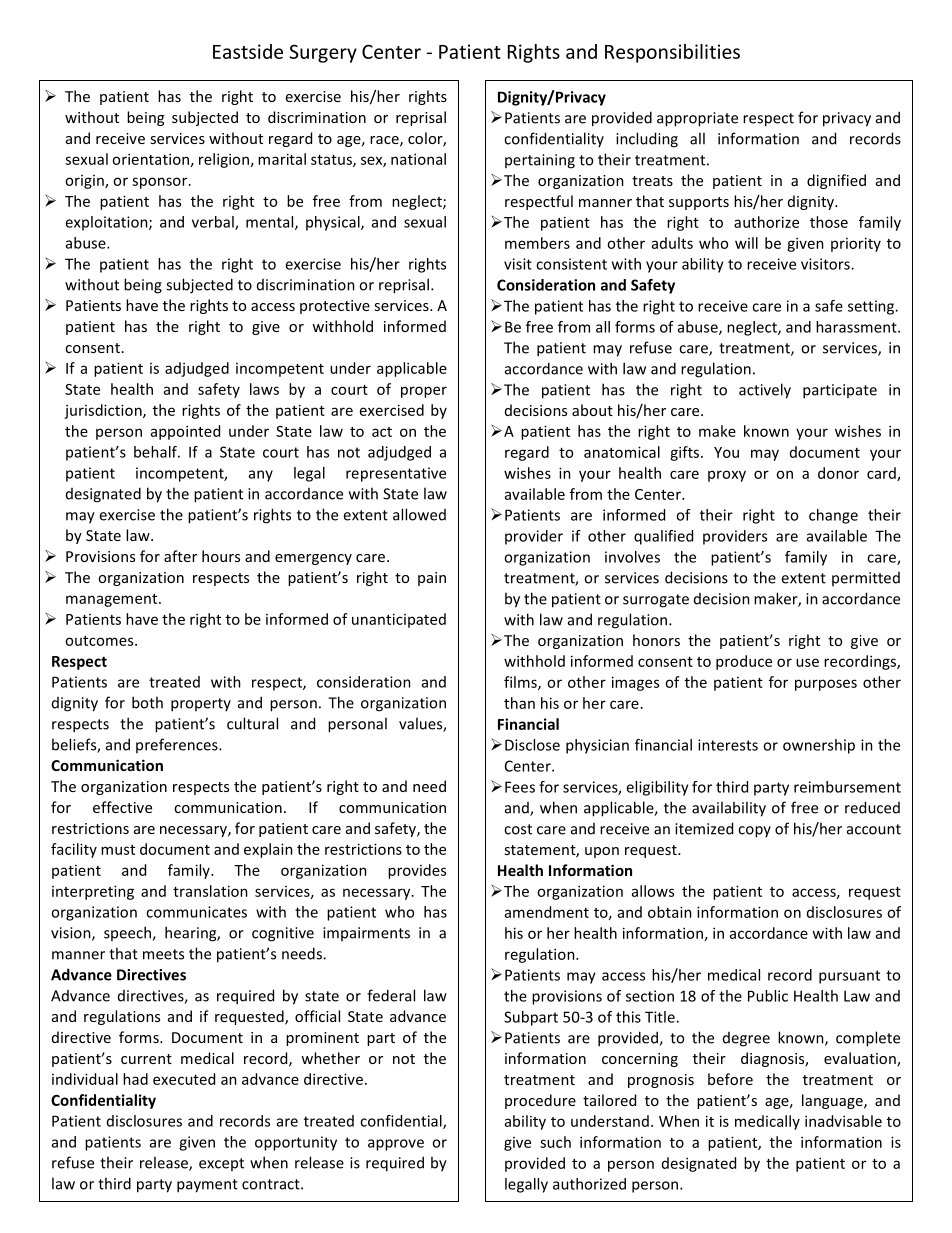  I want to click on copy, so click(754, 832).
